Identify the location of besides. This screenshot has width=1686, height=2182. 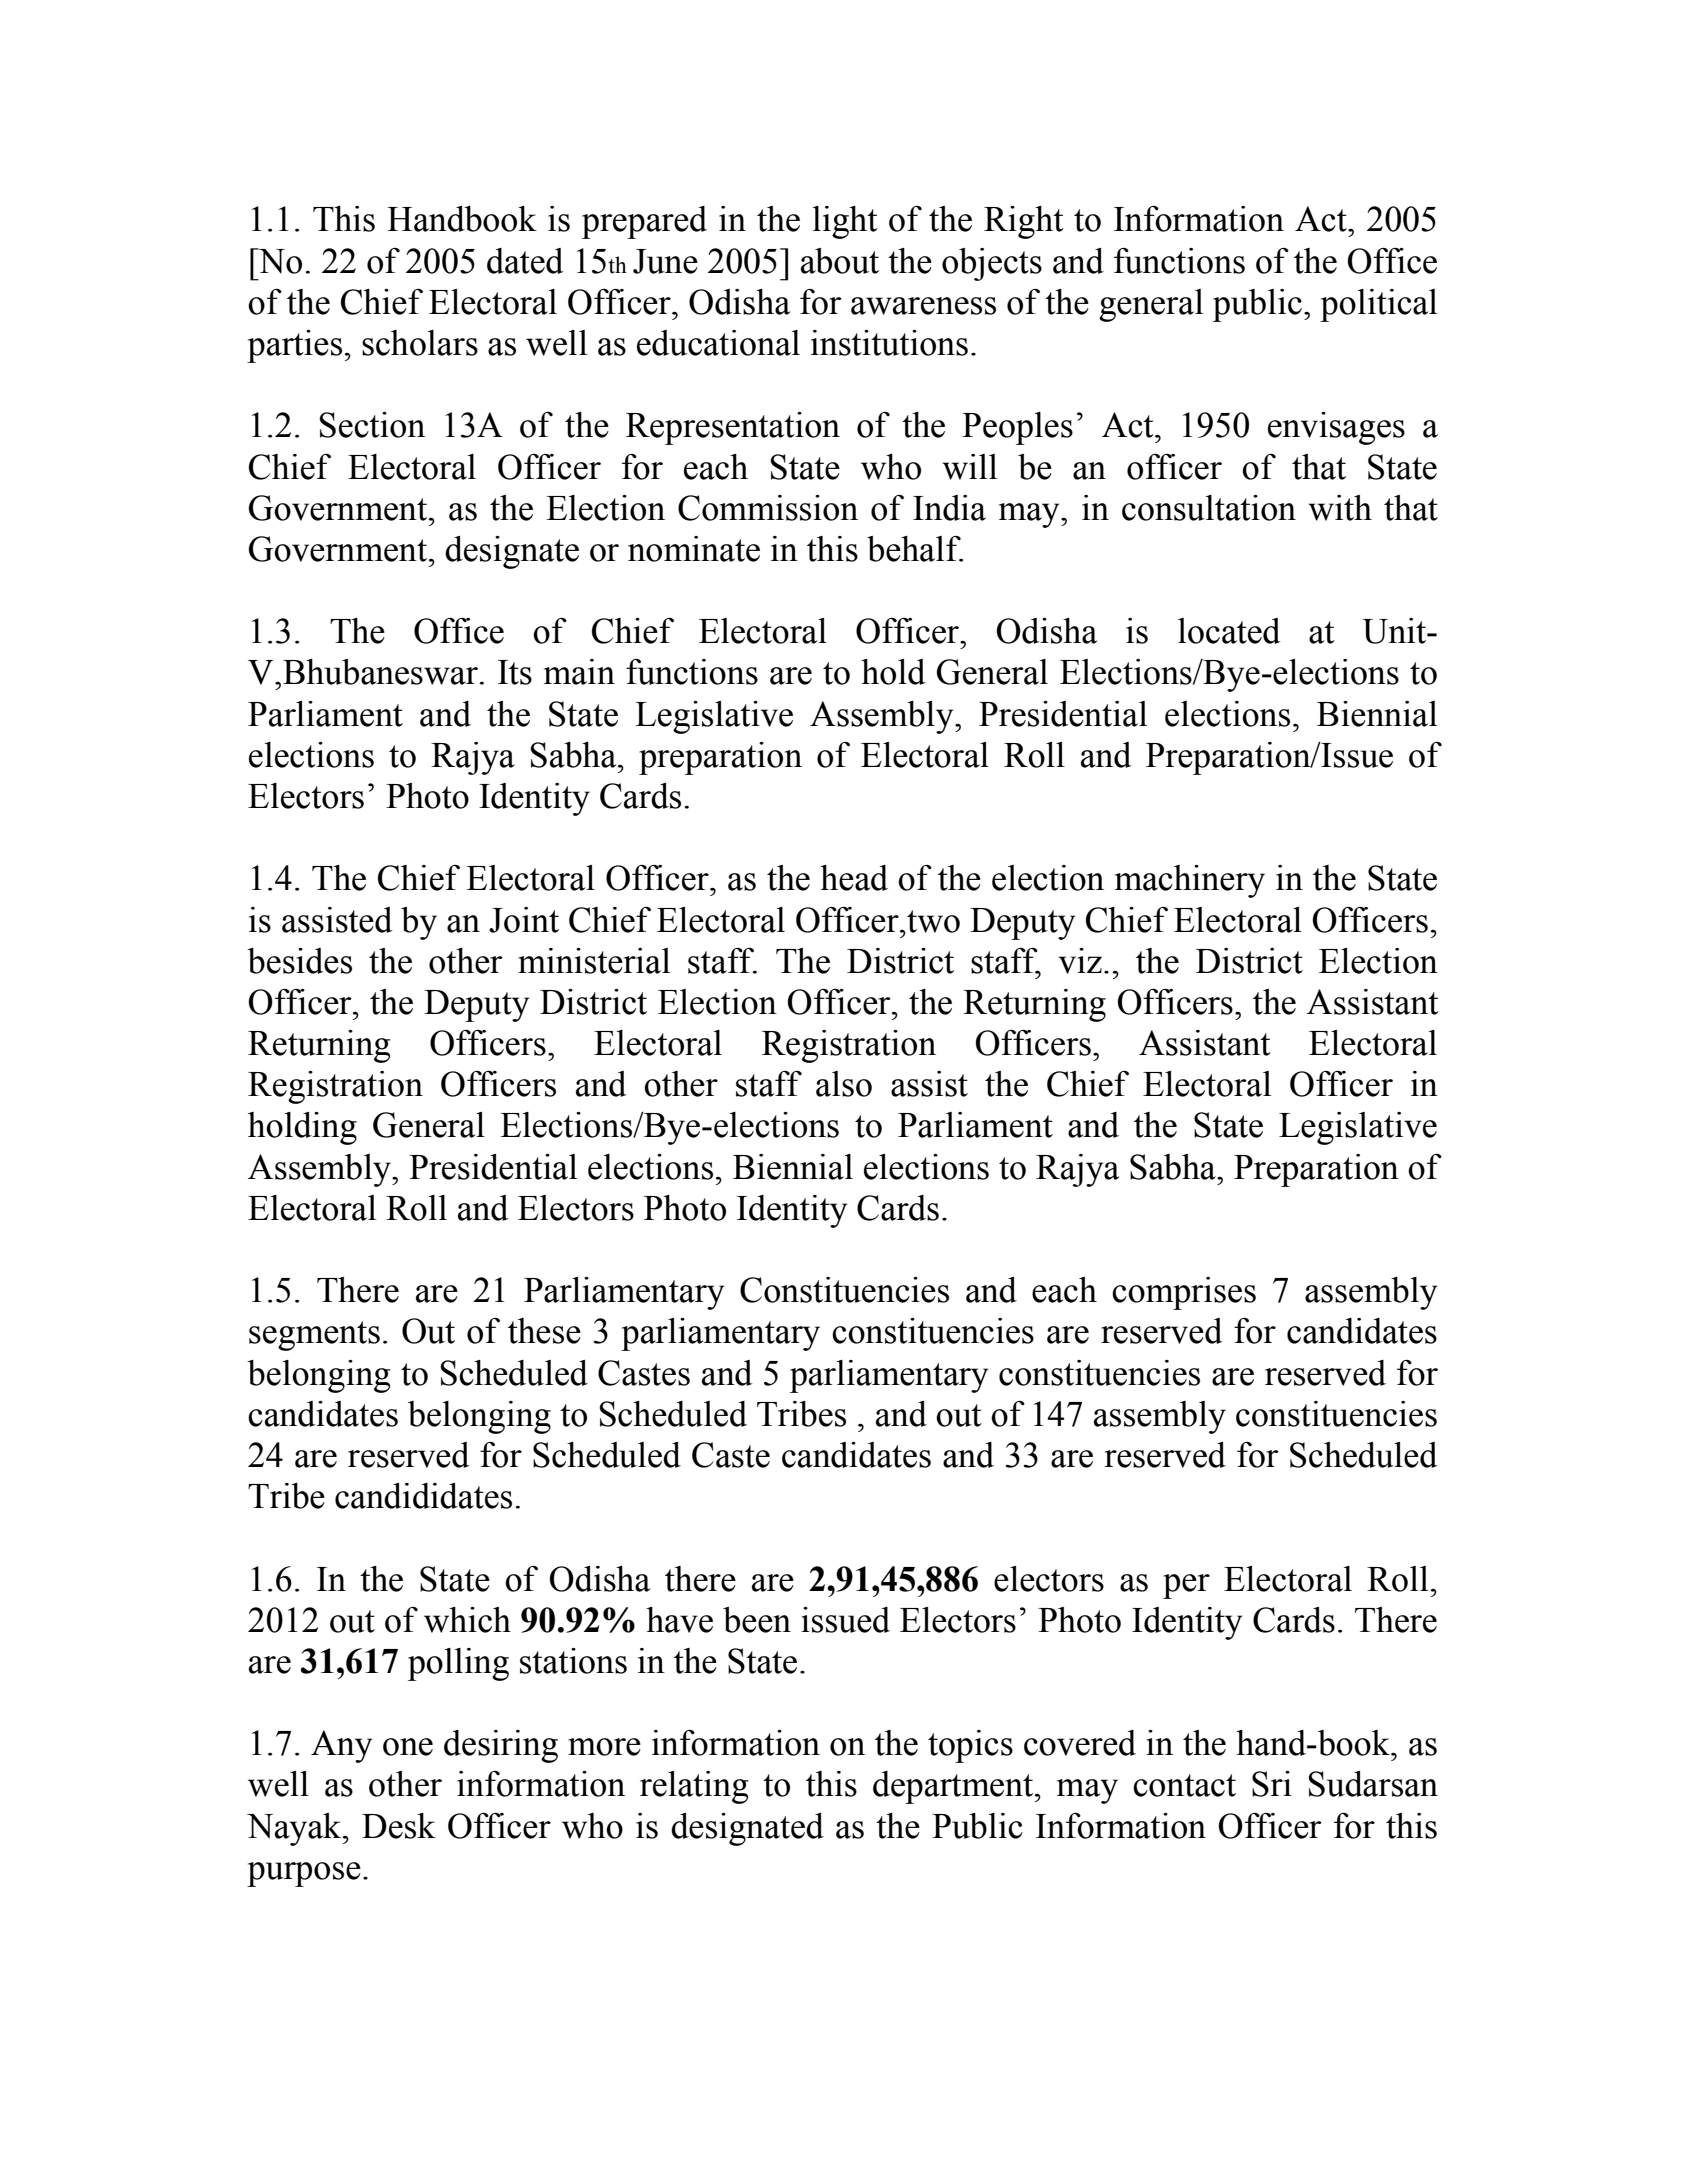
(299, 961).
